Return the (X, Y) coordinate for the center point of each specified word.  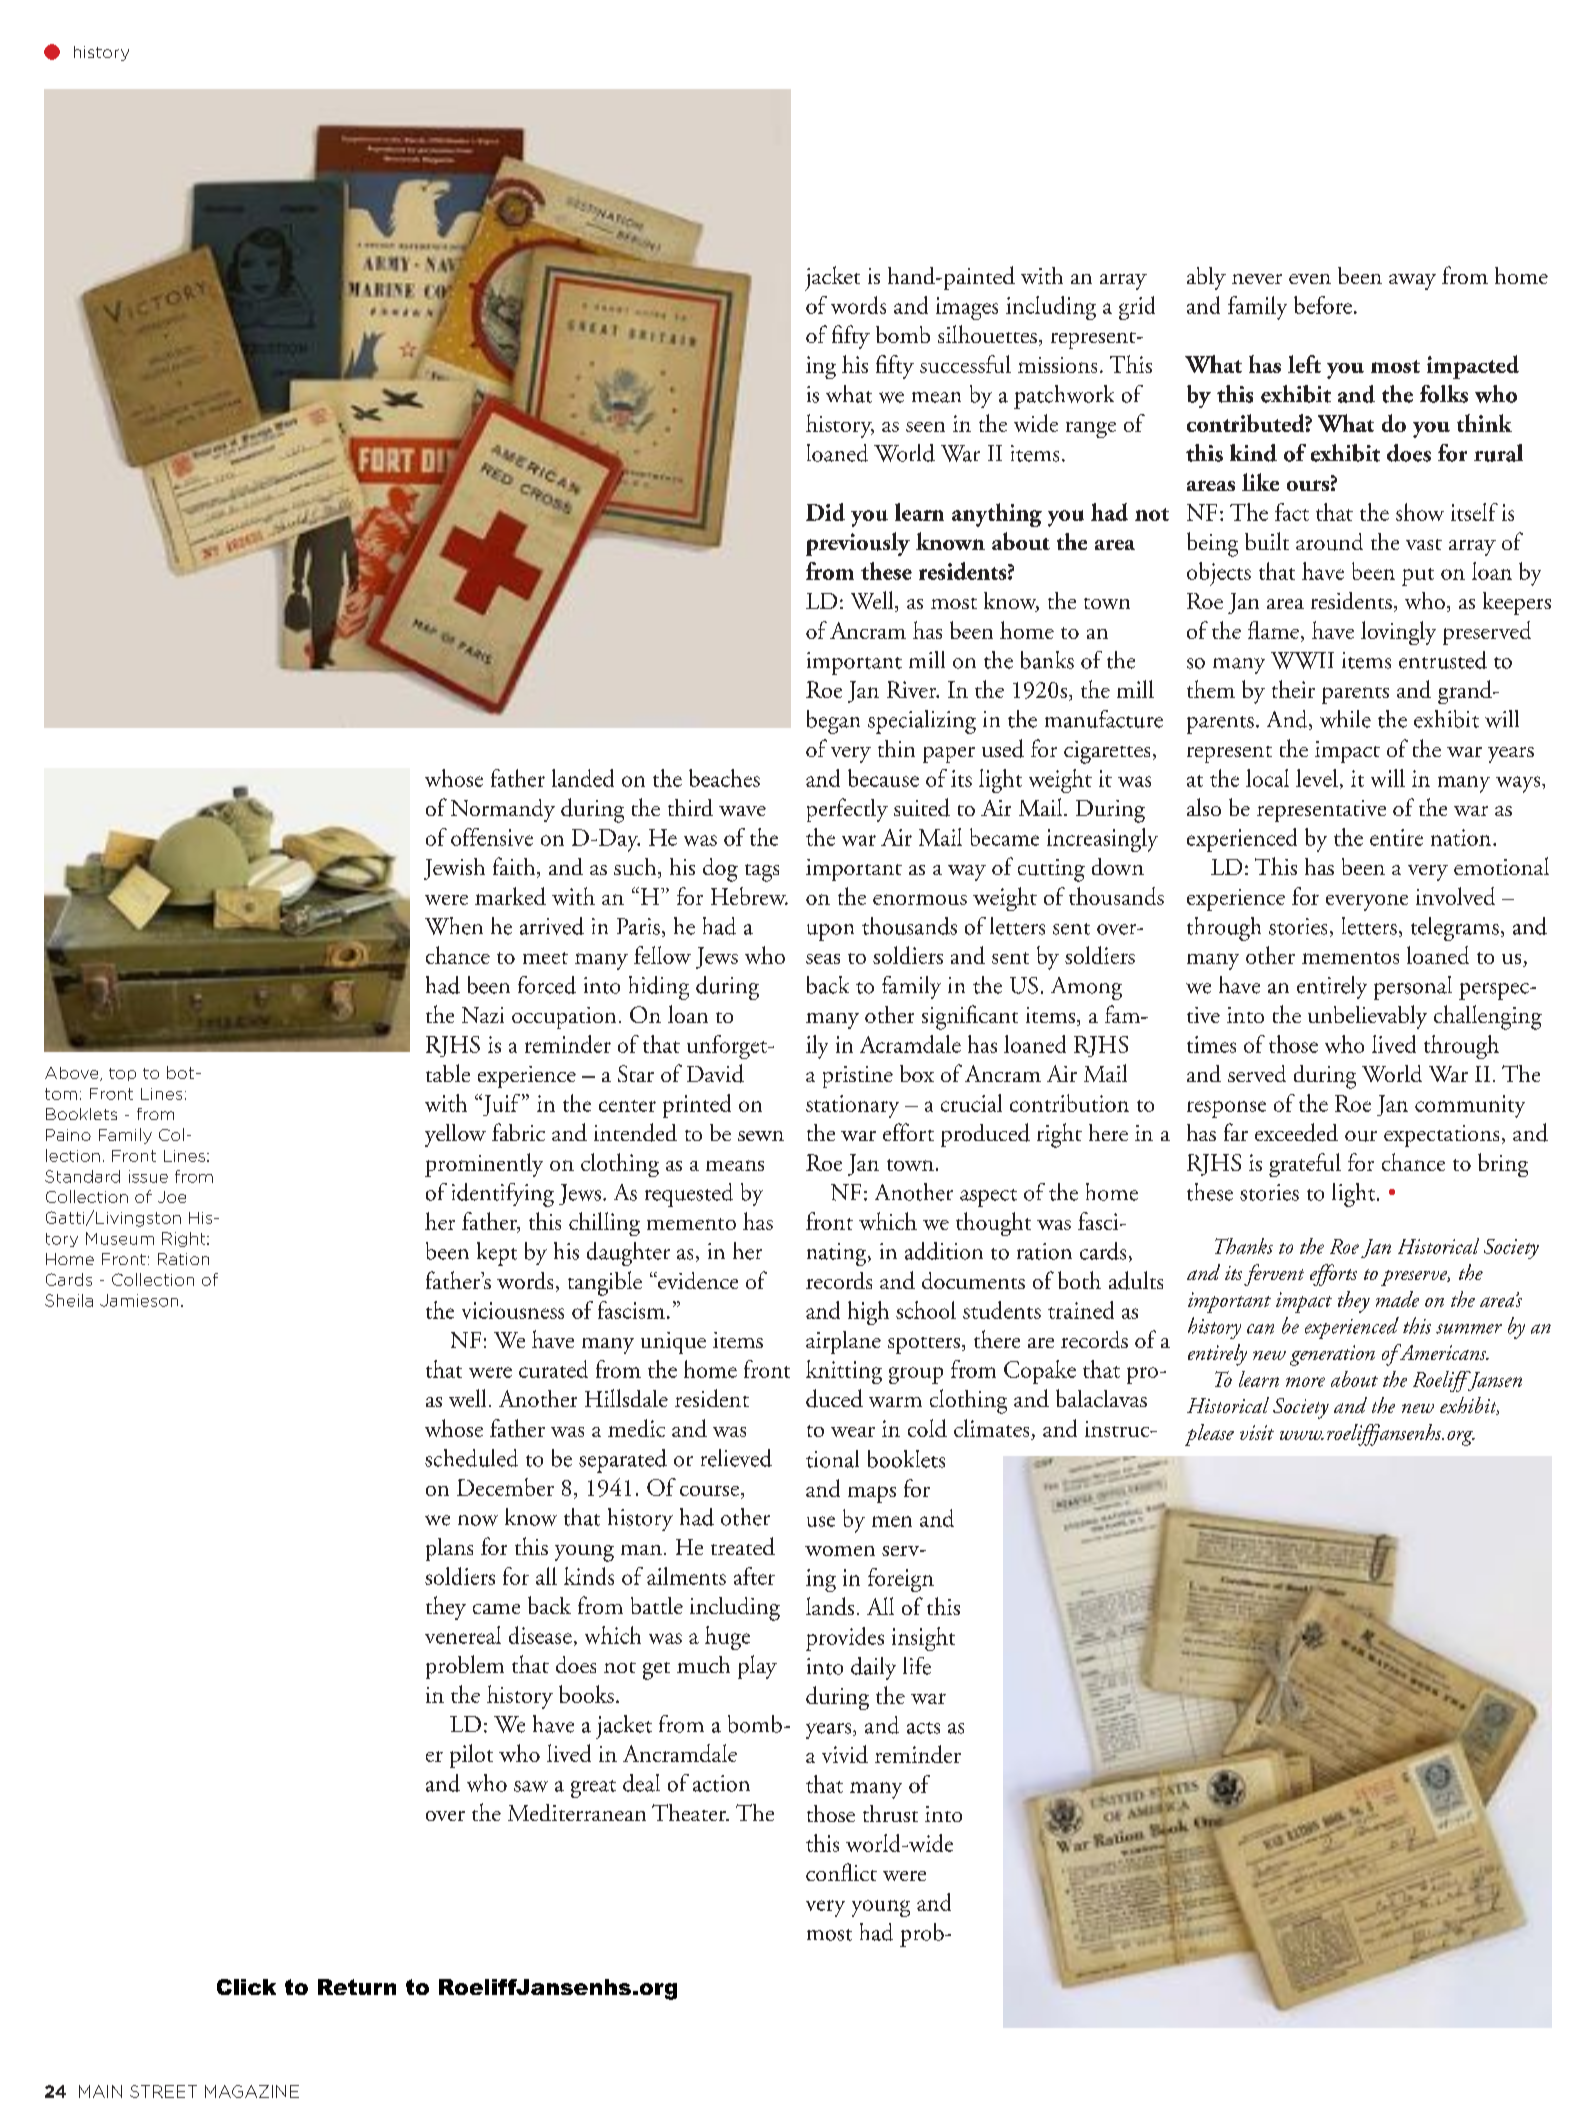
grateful (1305, 1165)
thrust (890, 1813)
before (1323, 305)
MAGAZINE (252, 2091)
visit (1257, 1432)
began (833, 722)
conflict (841, 1872)
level (1317, 778)
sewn (761, 1136)
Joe (172, 1197)
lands (830, 1606)
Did (825, 512)
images (967, 308)
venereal (463, 1635)
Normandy (503, 810)
